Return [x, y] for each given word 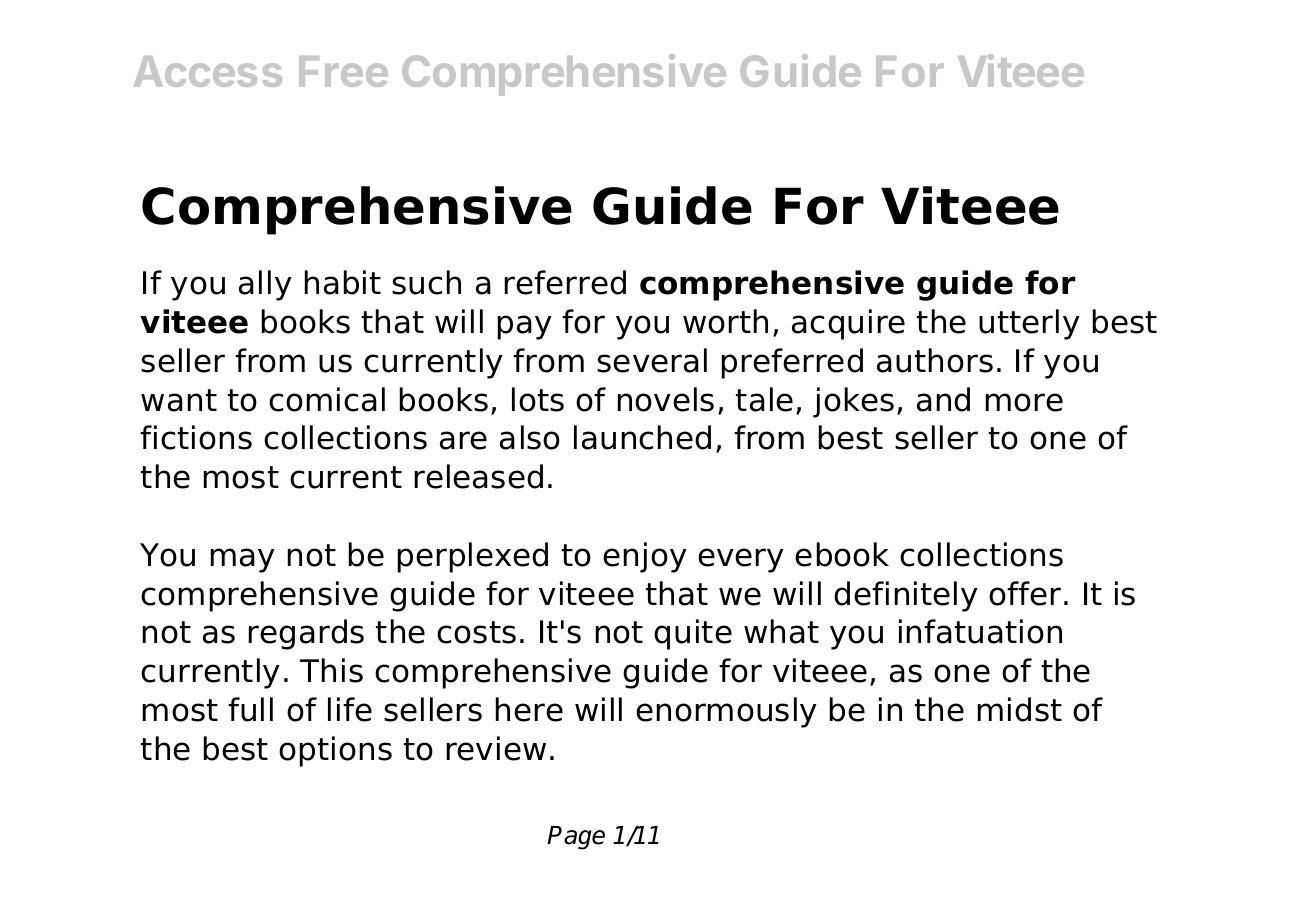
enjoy [645, 557]
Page [576, 838]
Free [343, 71]
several [652, 360]
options [335, 751]
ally [265, 285]
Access [208, 71]
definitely [906, 596]
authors [935, 360]
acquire [848, 324]
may [243, 560]
